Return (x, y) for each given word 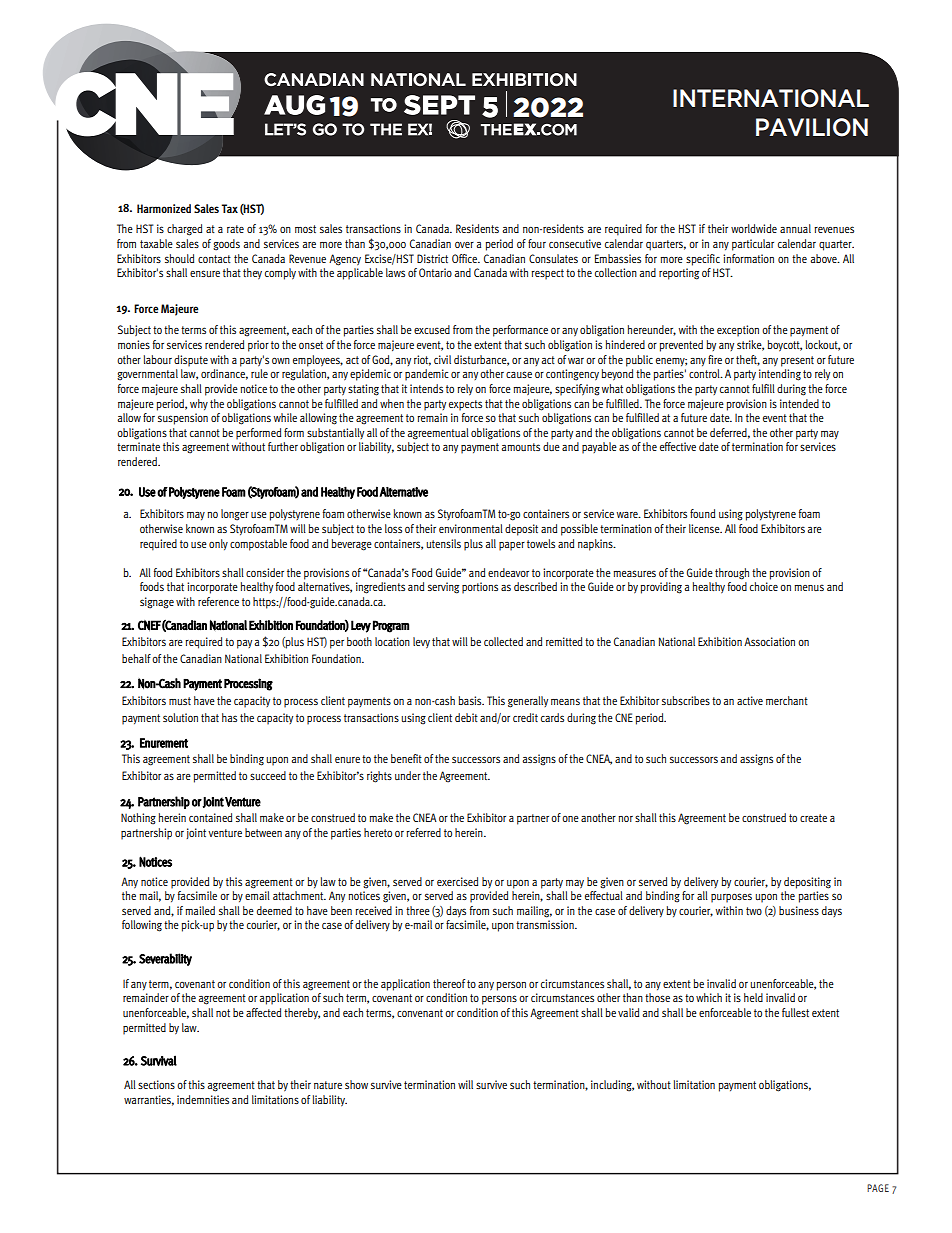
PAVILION (812, 127)
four (537, 243)
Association (769, 641)
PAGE (878, 1188)
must (180, 701)
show (356, 1084)
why (199, 404)
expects (465, 405)
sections (156, 1084)
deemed (274, 910)
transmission (546, 924)
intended (799, 403)
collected (503, 641)
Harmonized (164, 208)
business (799, 910)
